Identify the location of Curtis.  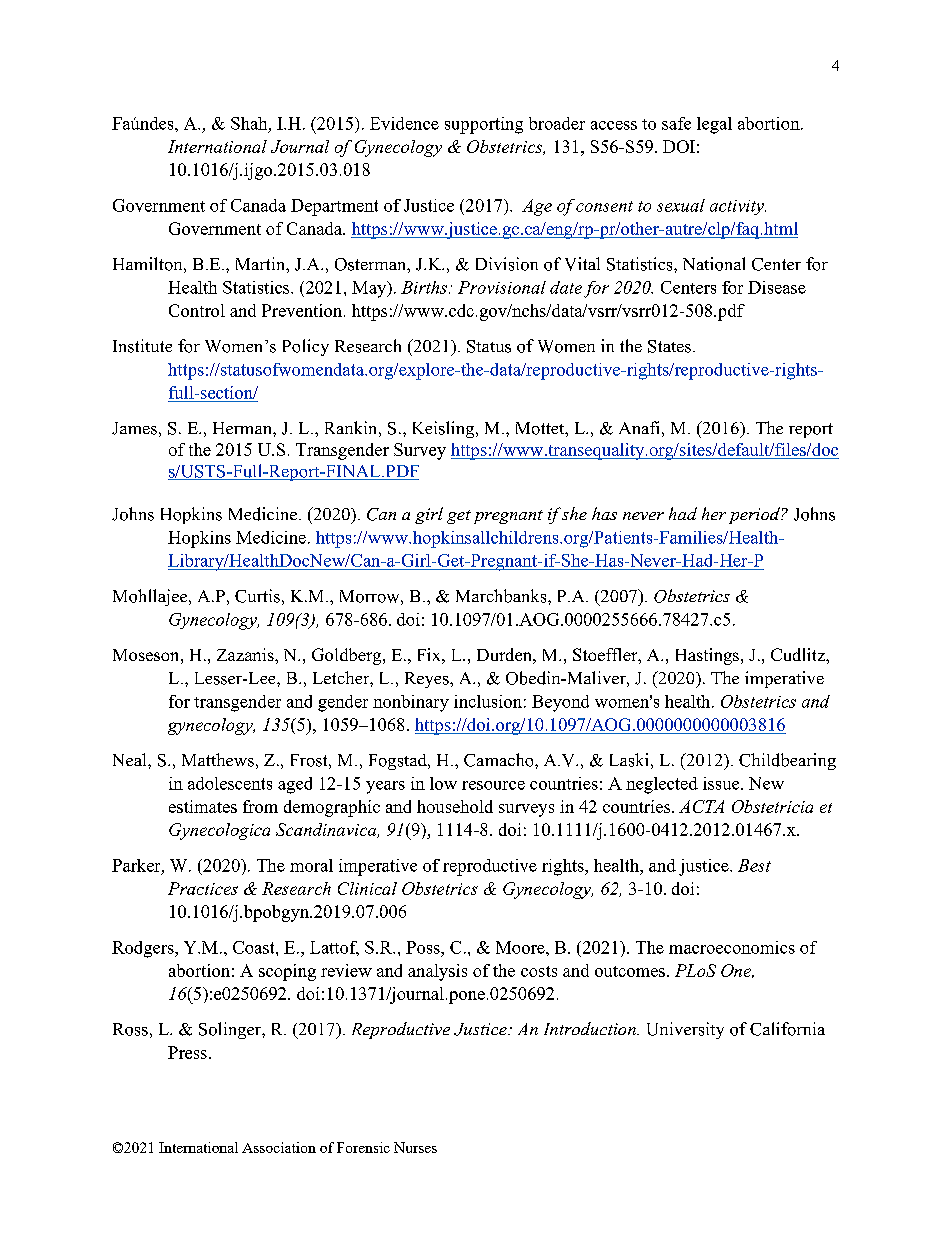
(257, 596).
